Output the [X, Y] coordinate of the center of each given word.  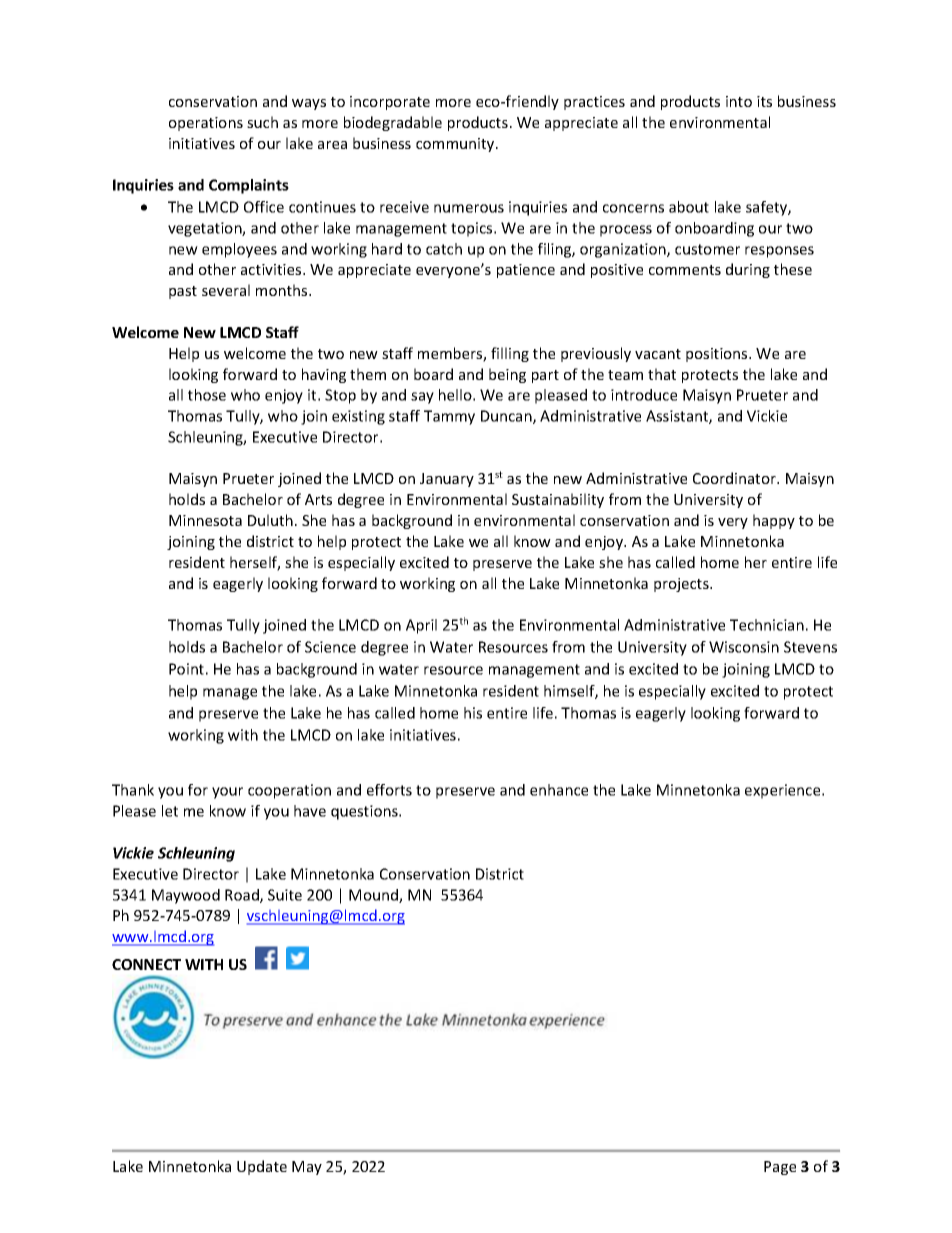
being [507, 375]
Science [330, 647]
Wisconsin [744, 647]
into [739, 101]
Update [262, 1167]
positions [718, 355]
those [207, 395]
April [421, 626]
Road [243, 896]
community [456, 145]
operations [206, 124]
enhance [559, 790]
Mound [374, 896]
